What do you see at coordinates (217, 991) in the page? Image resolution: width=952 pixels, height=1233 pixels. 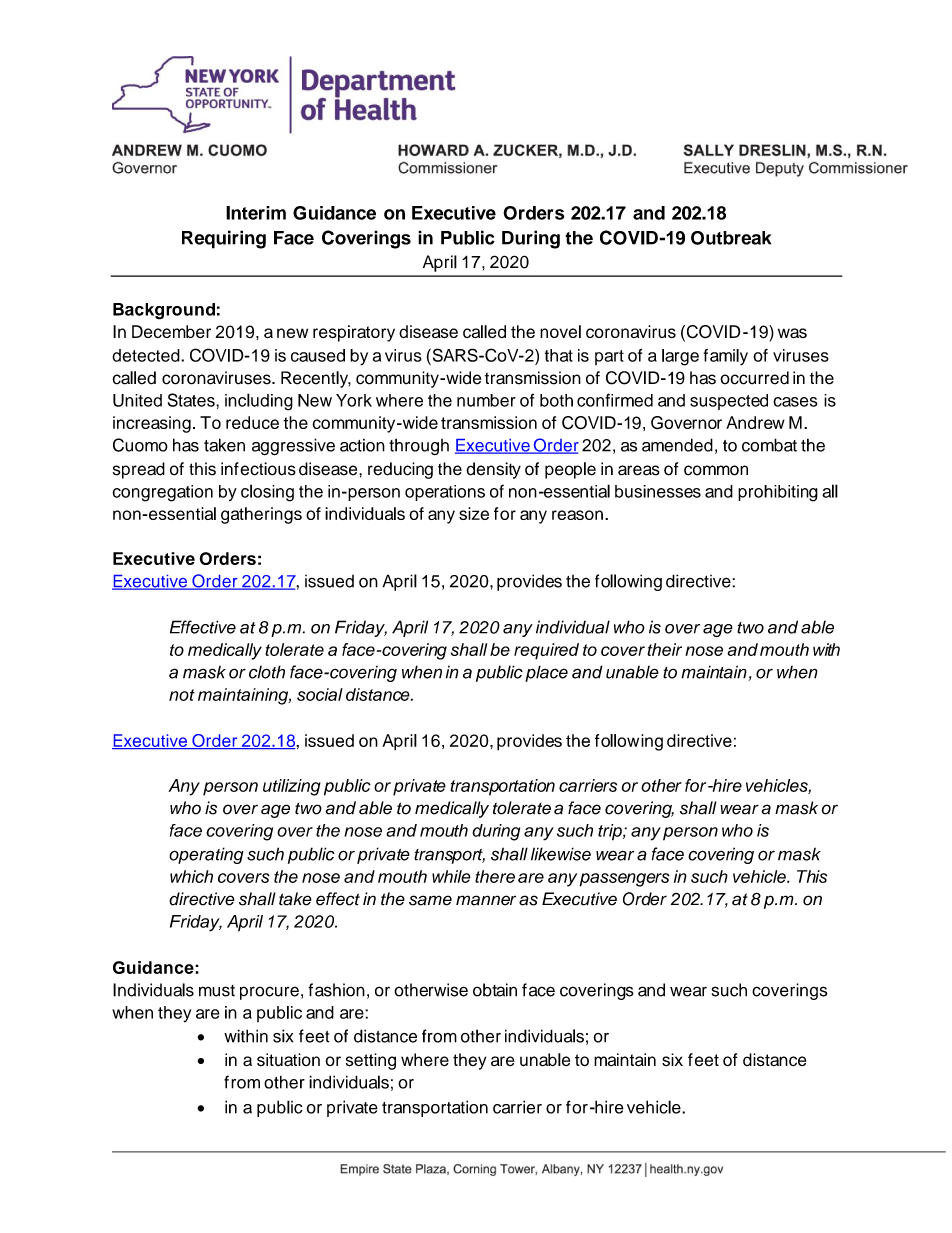 I see `must` at bounding box center [217, 991].
